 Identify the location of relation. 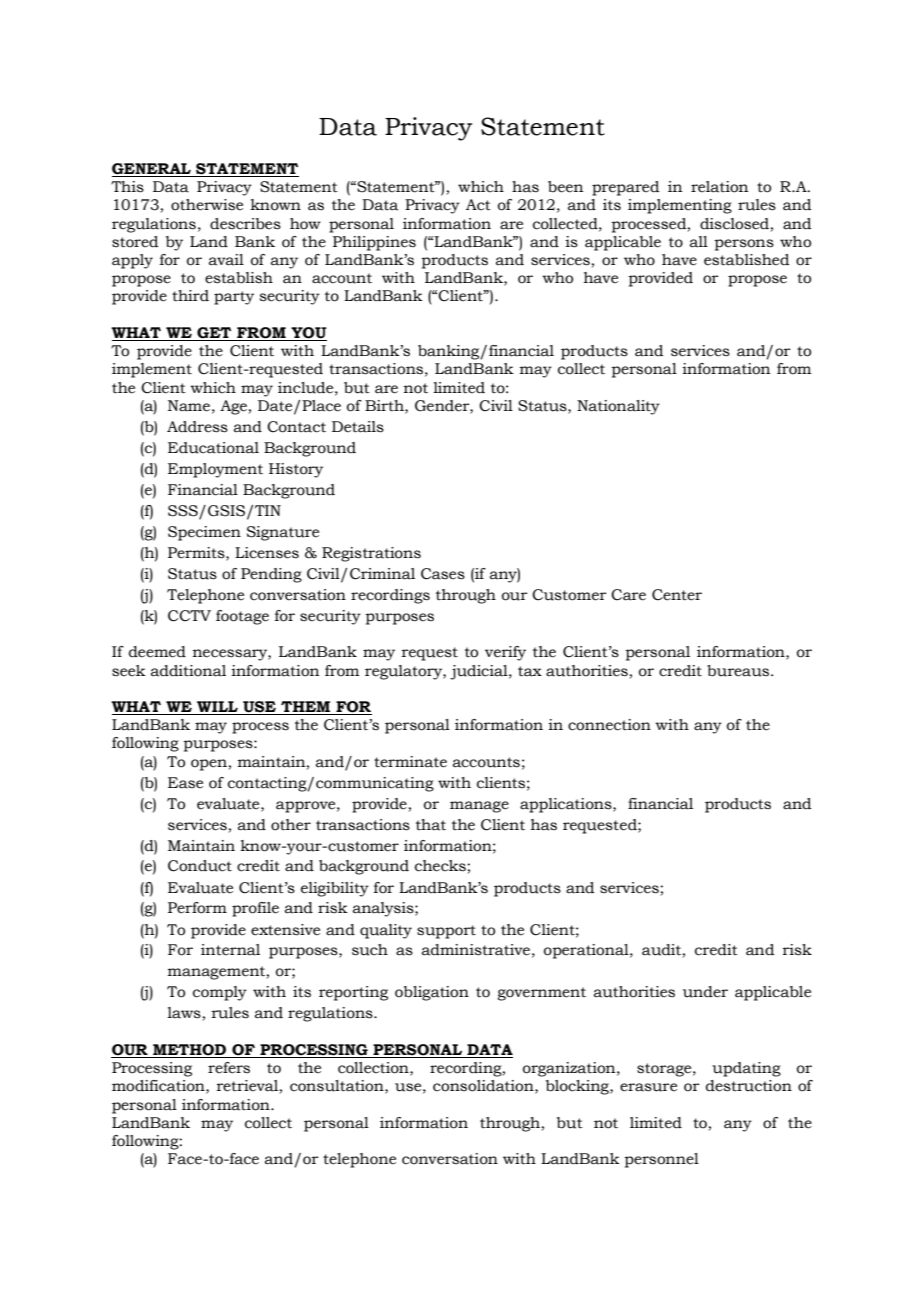
(719, 187).
